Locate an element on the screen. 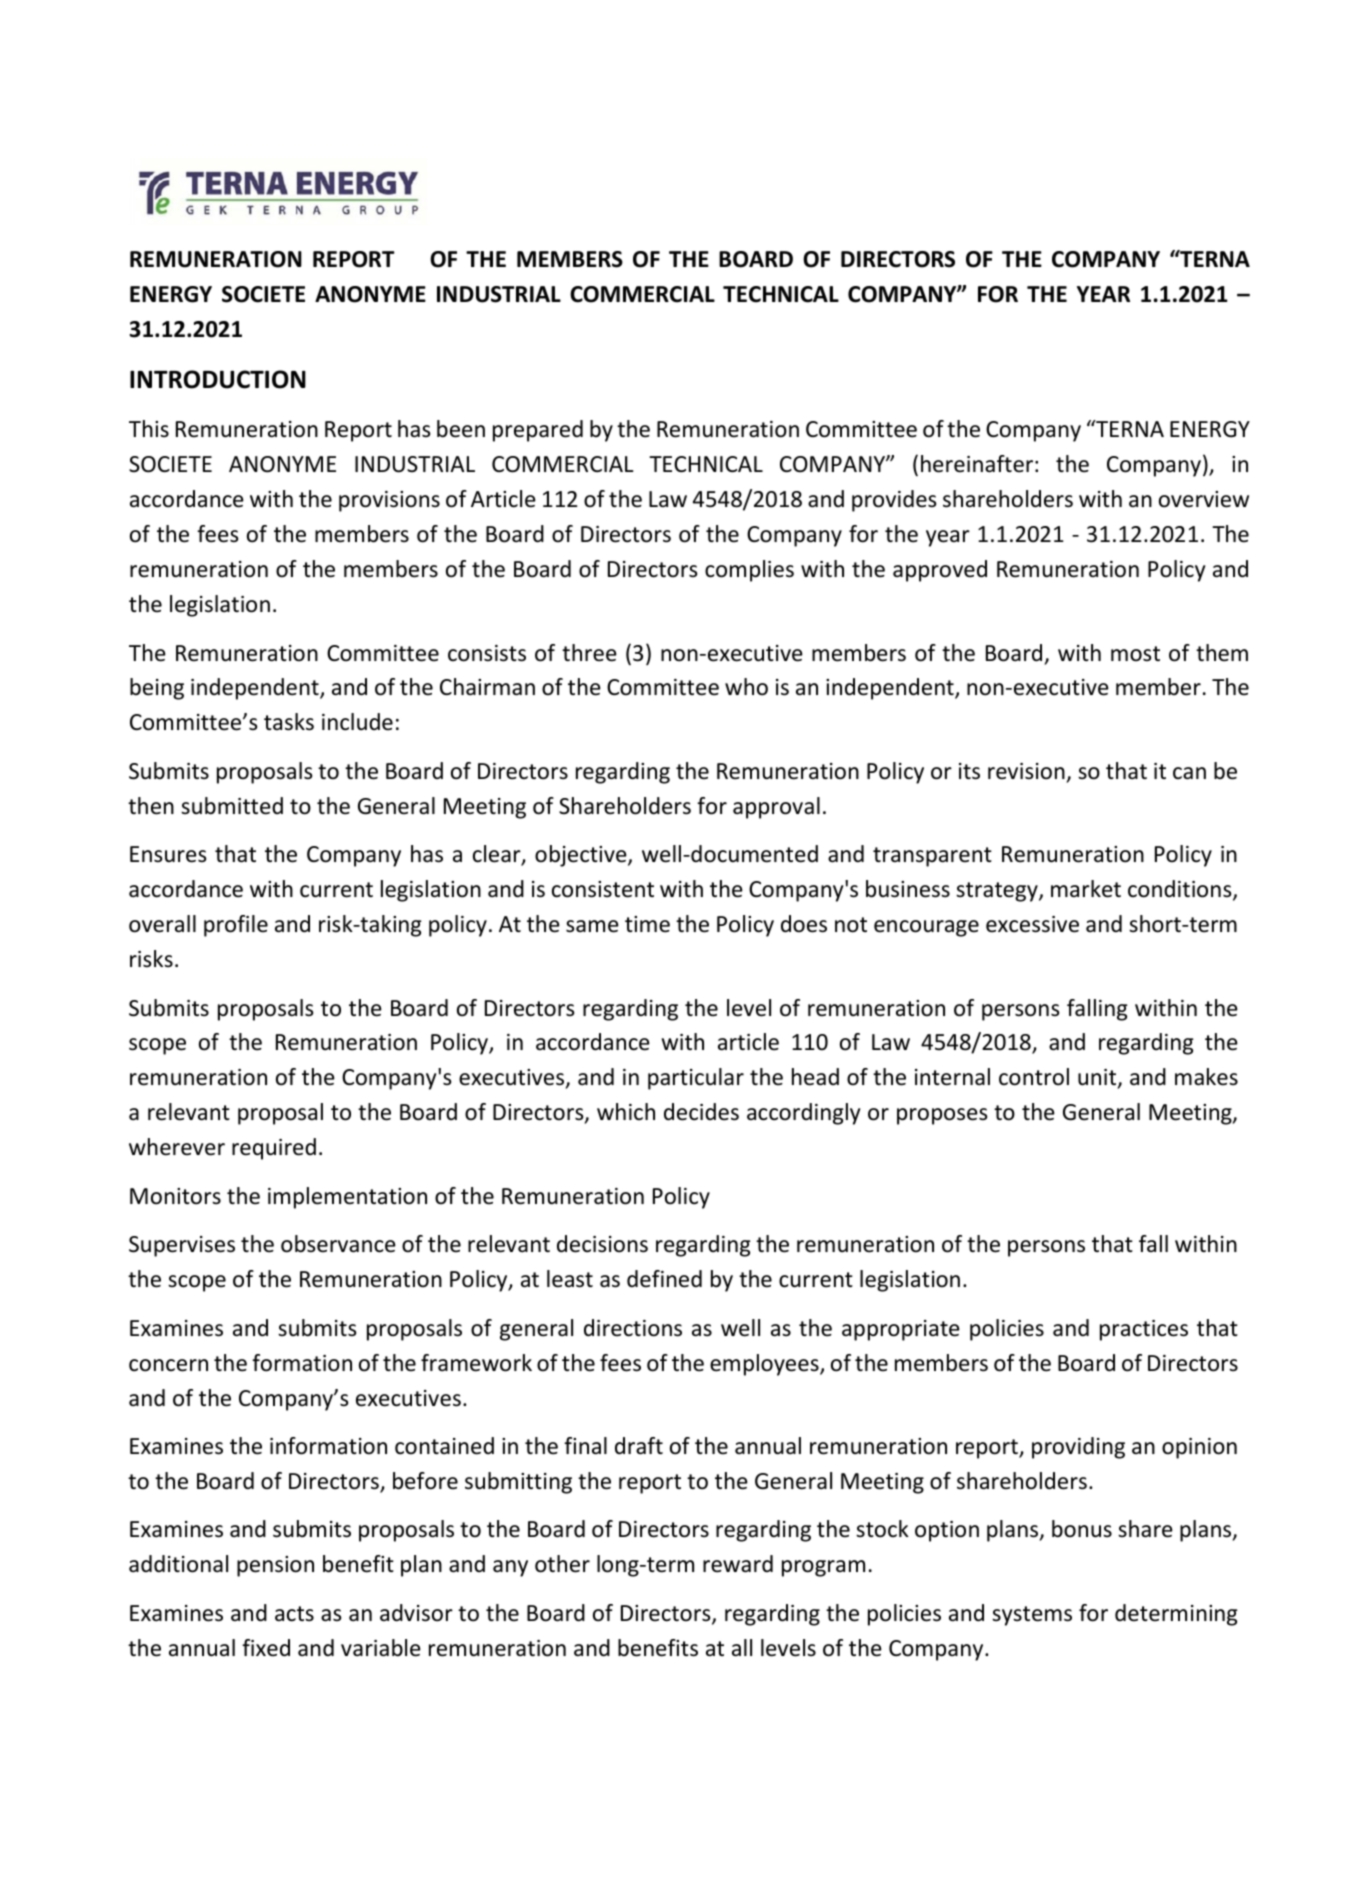 The image size is (1346, 1904). implementation is located at coordinates (347, 1198).
